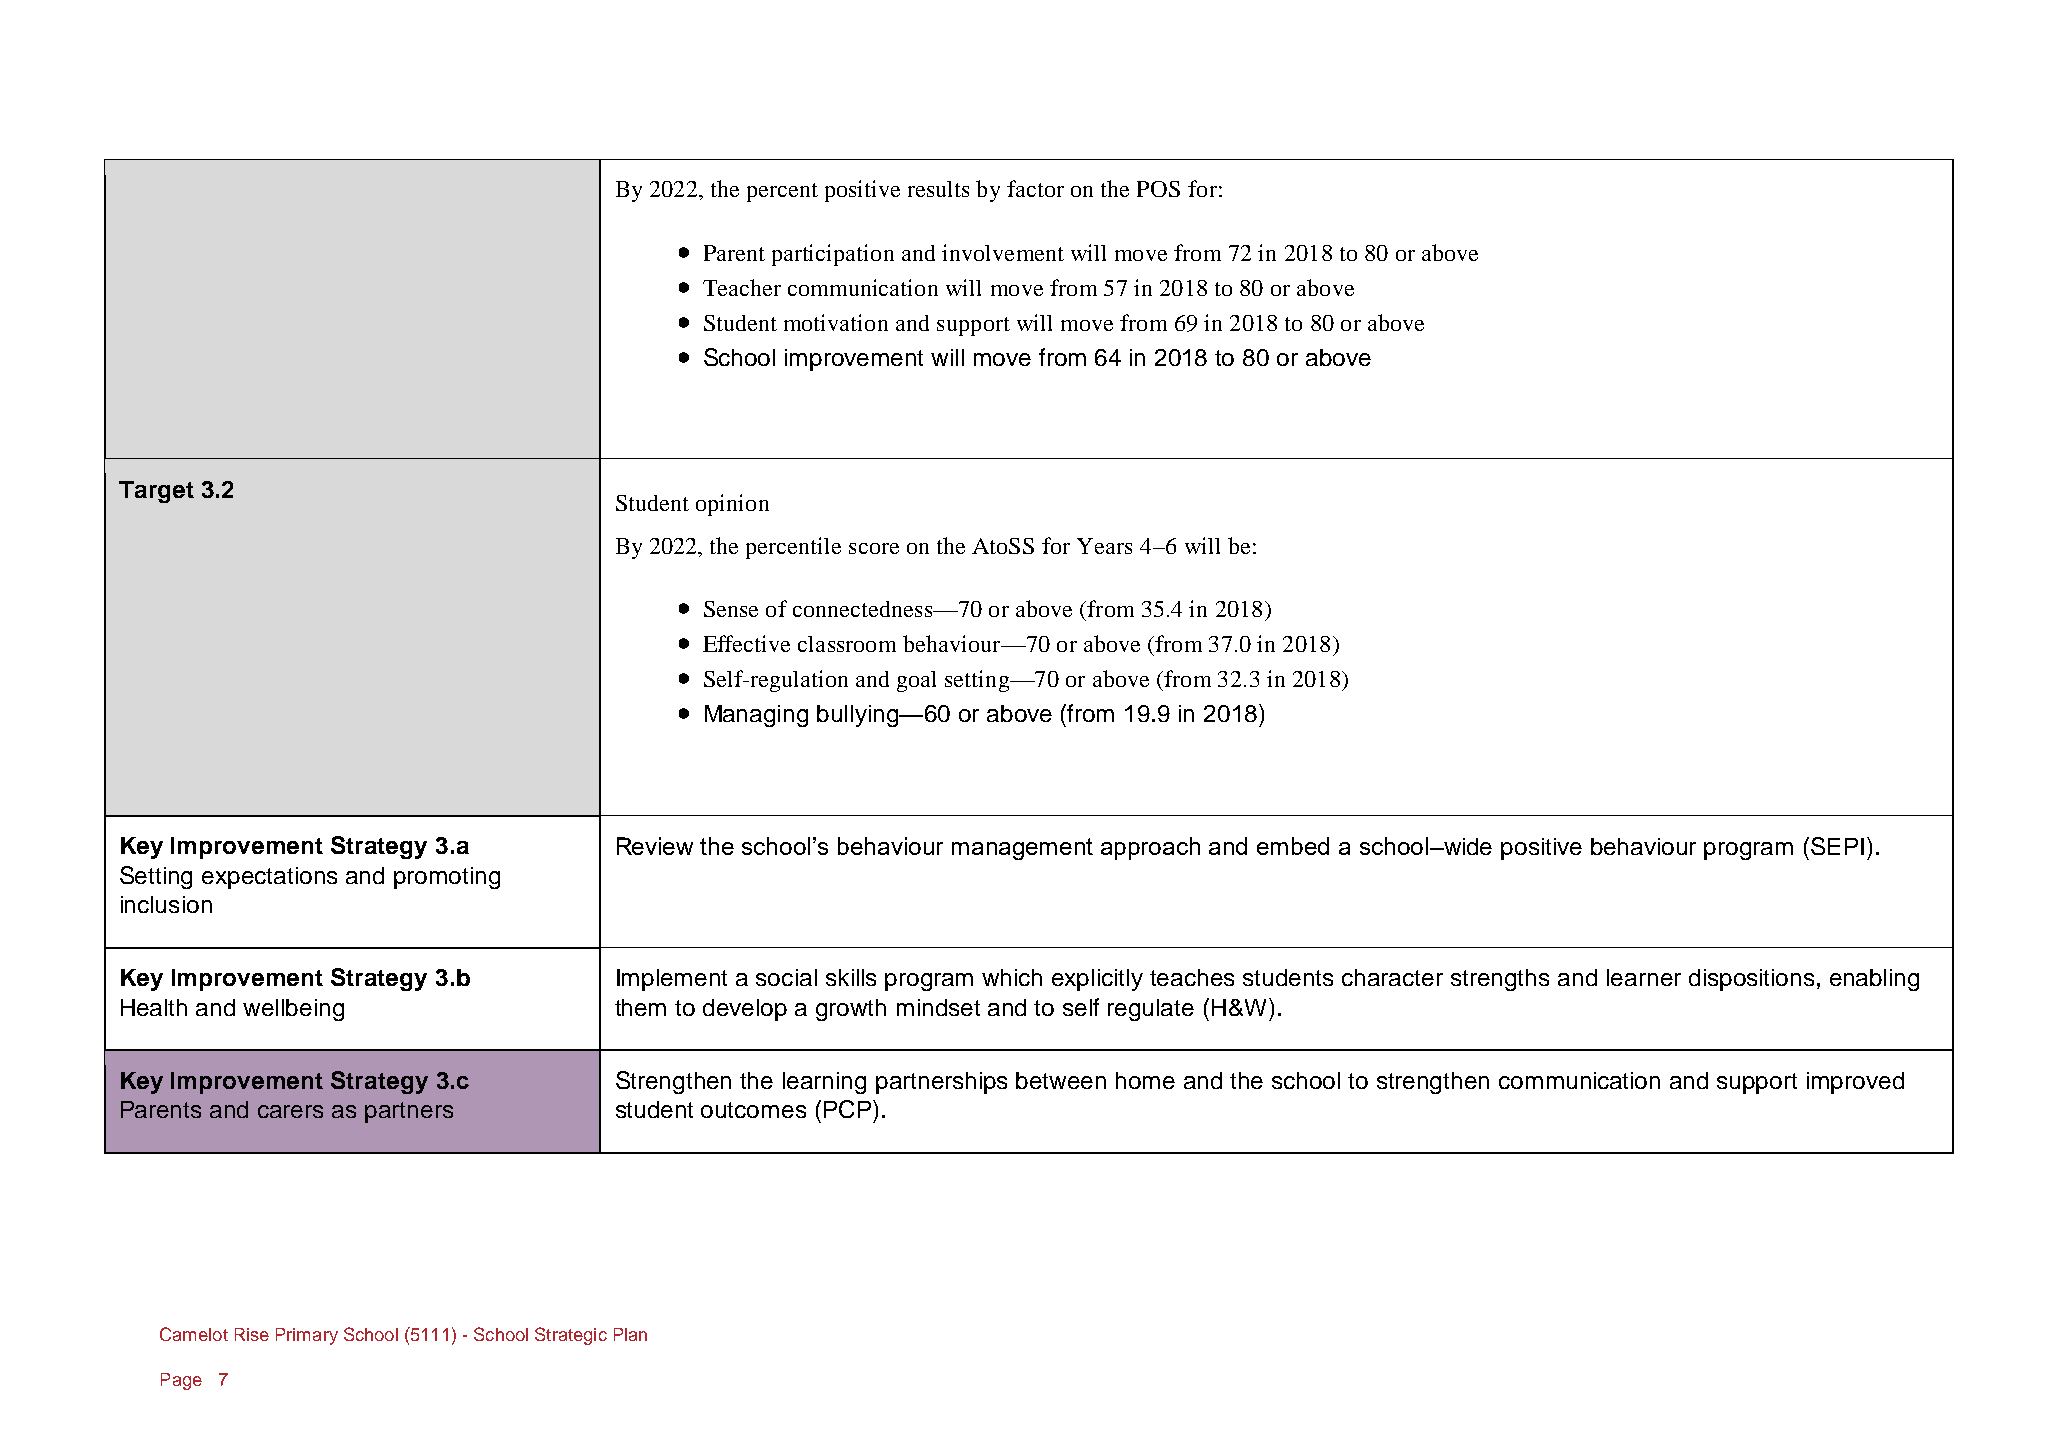 Image resolution: width=2058 pixels, height=1455 pixels. Describe the element at coordinates (1035, 188) in the page. I see `factor` at that location.
